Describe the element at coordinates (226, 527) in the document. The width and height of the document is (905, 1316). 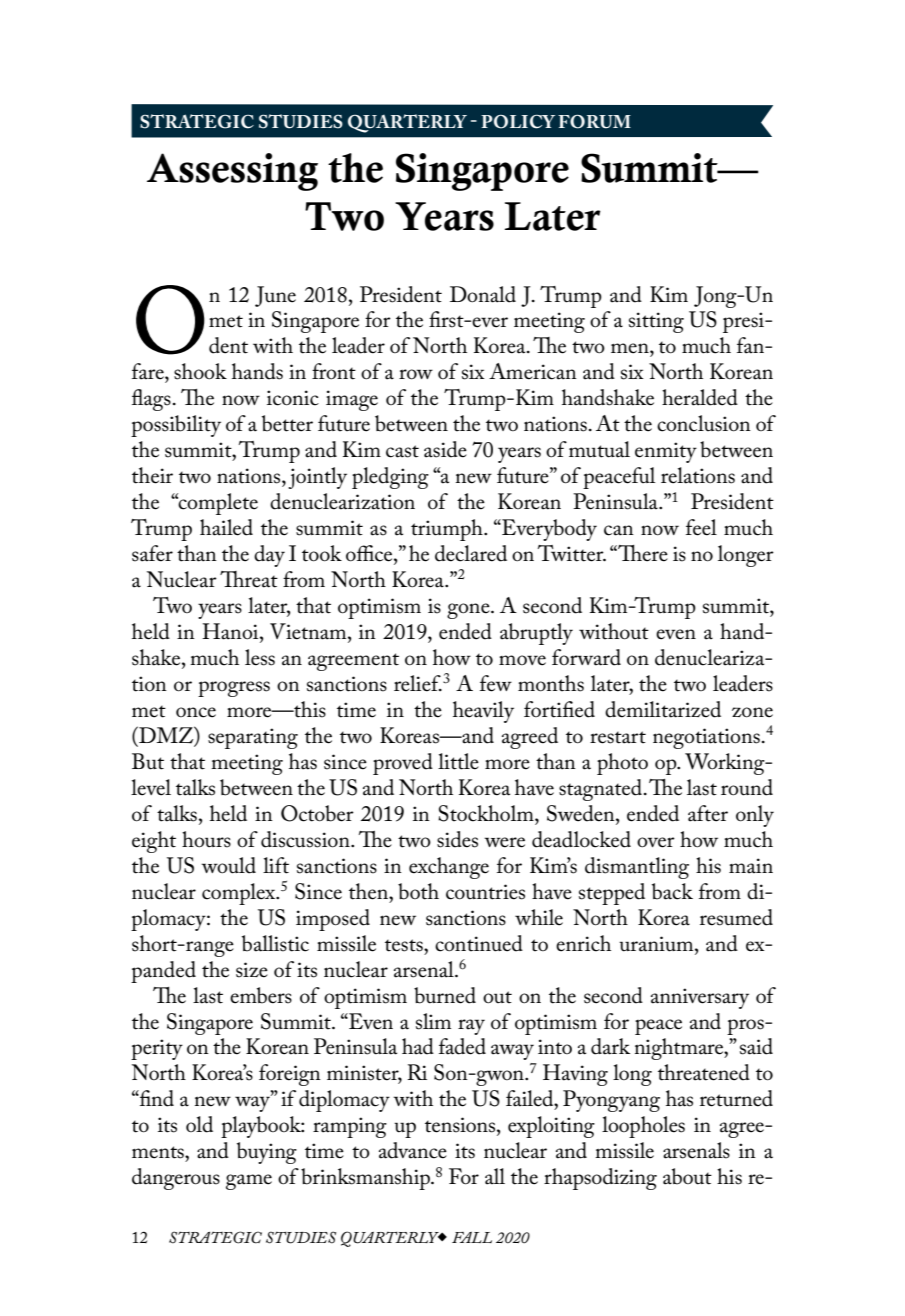
I see `hailed` at that location.
